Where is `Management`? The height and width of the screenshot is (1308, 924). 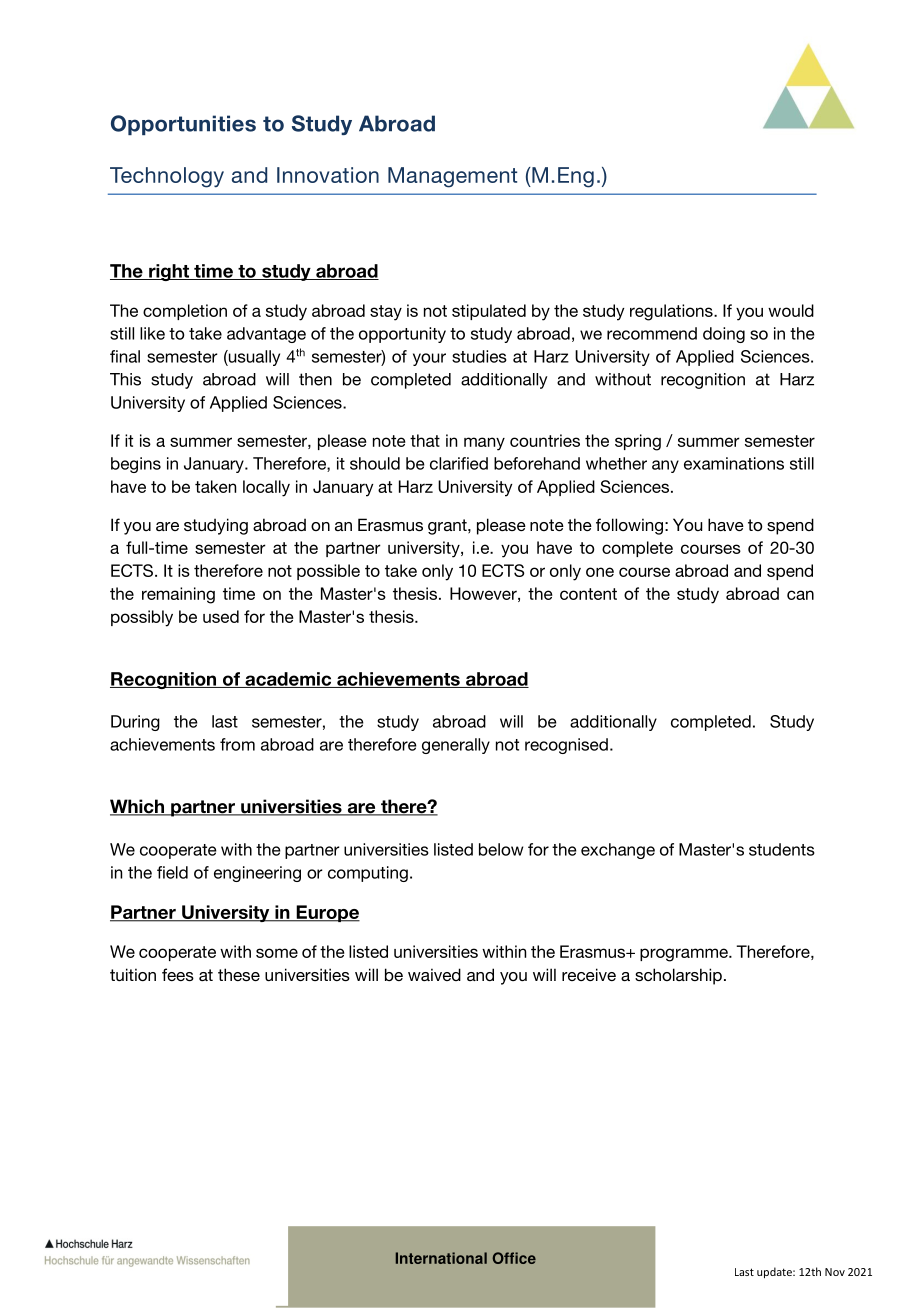
Management is located at coordinates (452, 177).
